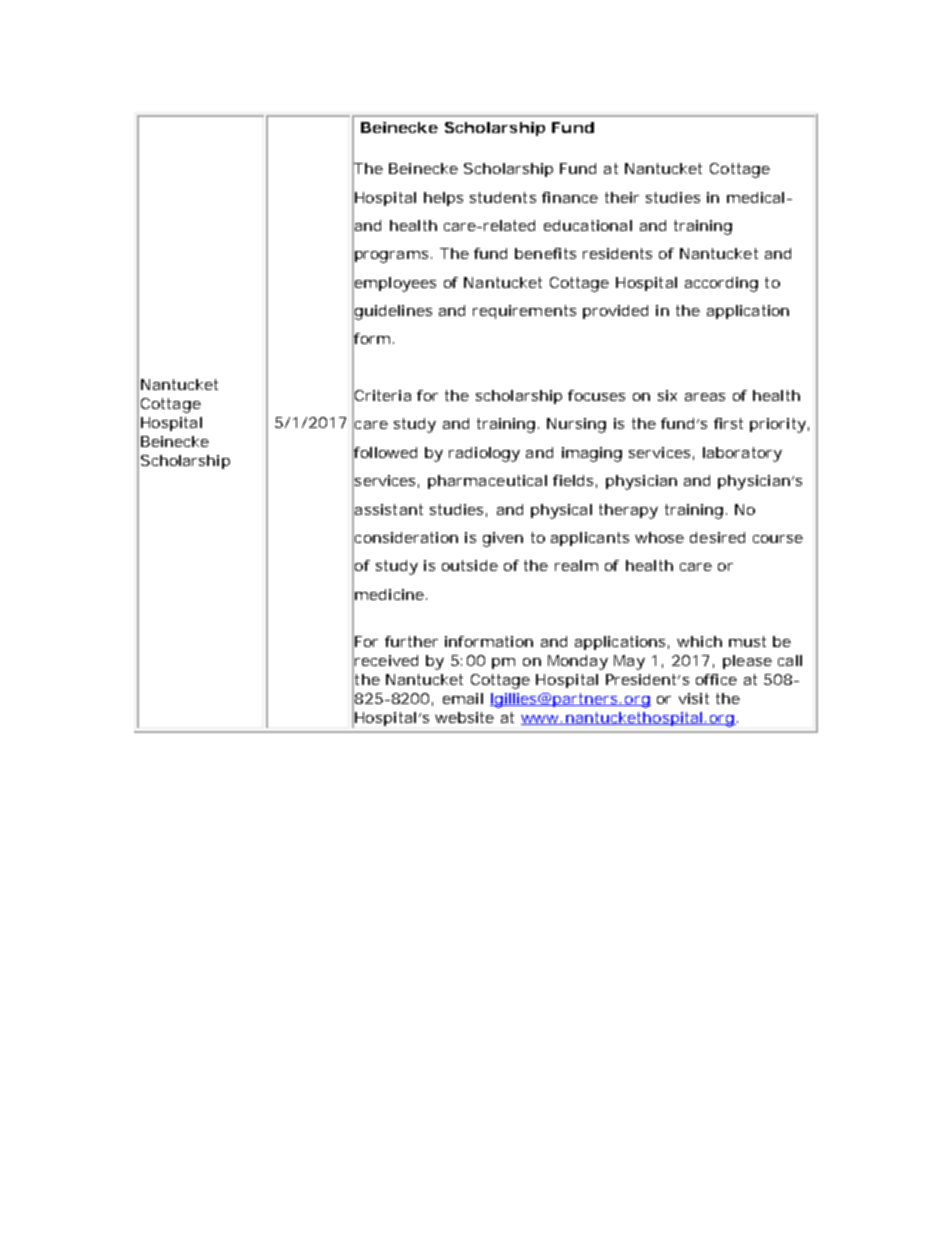 This page has width=952, height=1233. Describe the element at coordinates (721, 284) in the page. I see `according` at that location.
